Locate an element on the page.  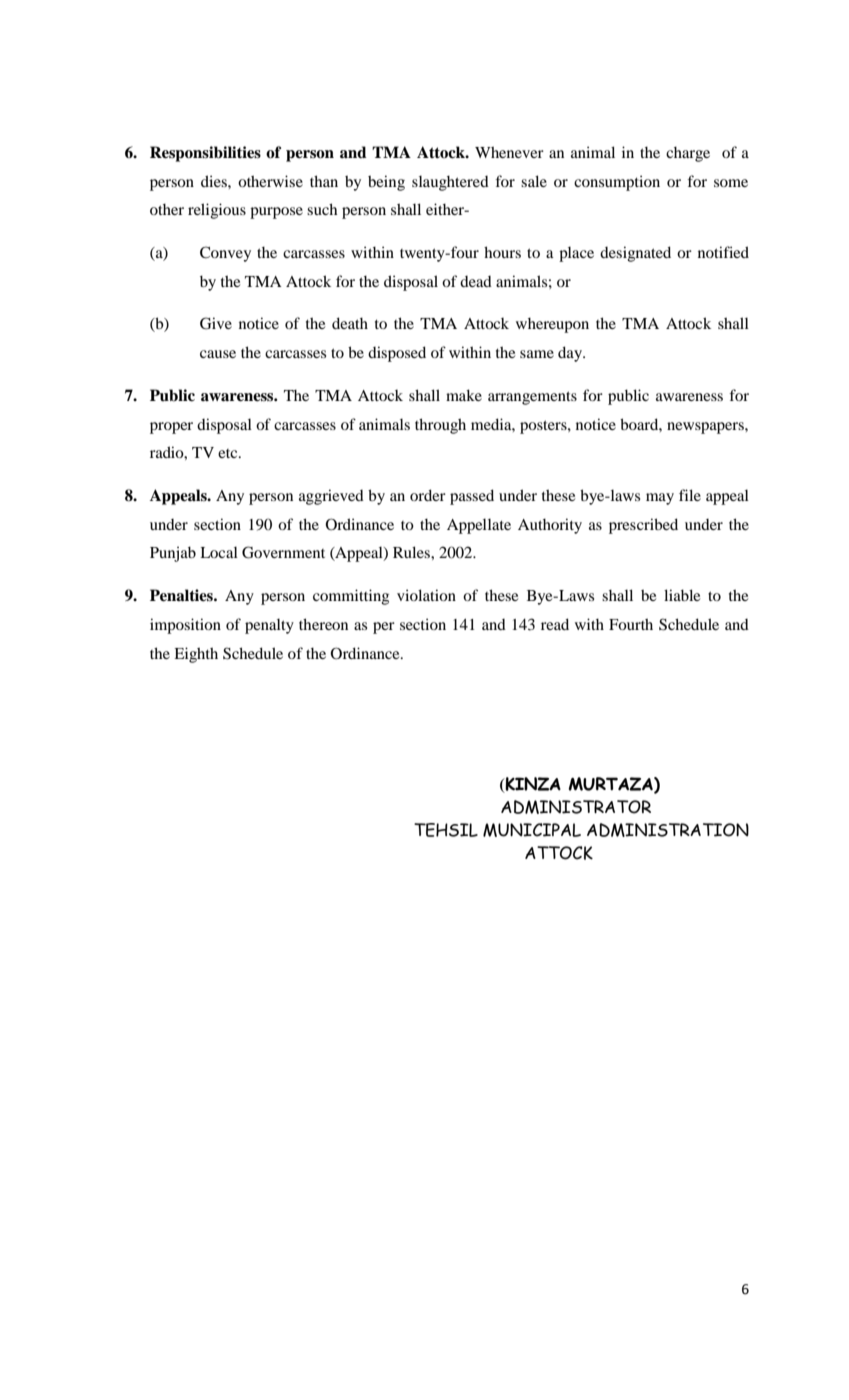
liable is located at coordinates (682, 595).
